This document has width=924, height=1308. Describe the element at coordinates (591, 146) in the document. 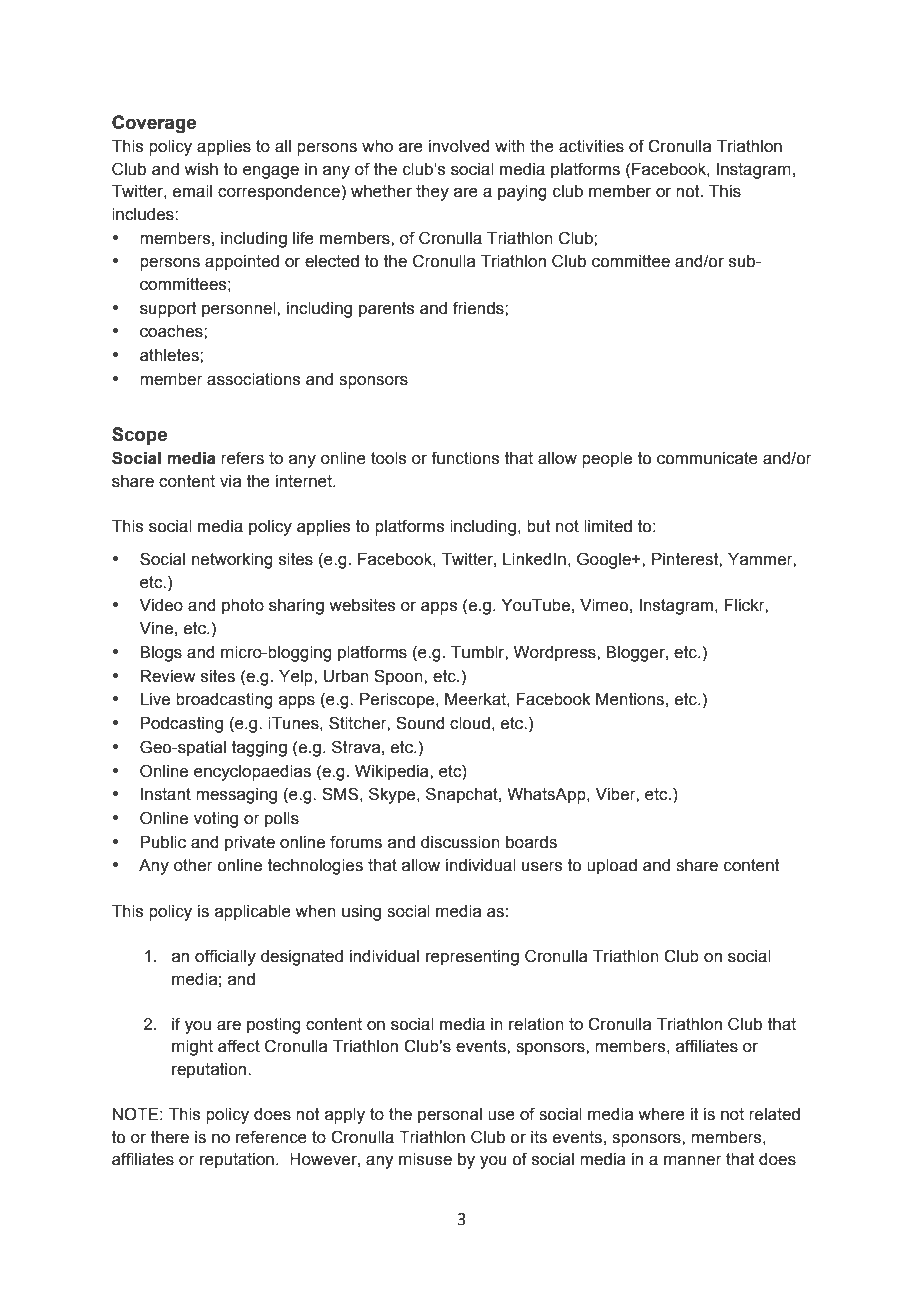

I see `activities` at that location.
